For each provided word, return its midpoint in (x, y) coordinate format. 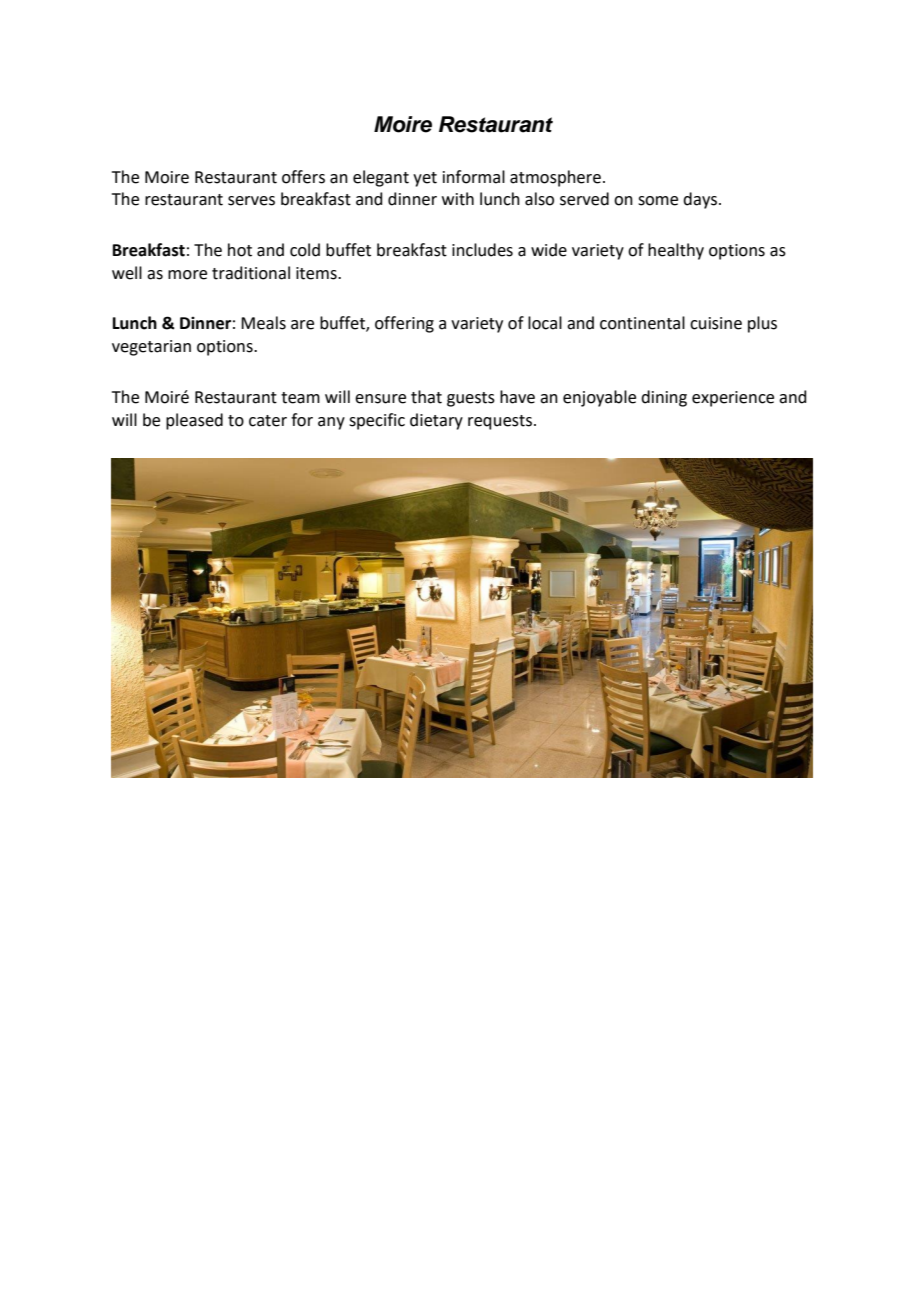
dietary (436, 421)
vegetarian (151, 348)
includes (482, 250)
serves (251, 201)
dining (664, 398)
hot (240, 250)
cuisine (716, 323)
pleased (194, 421)
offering (404, 324)
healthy (676, 251)
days (700, 200)
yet (425, 179)
